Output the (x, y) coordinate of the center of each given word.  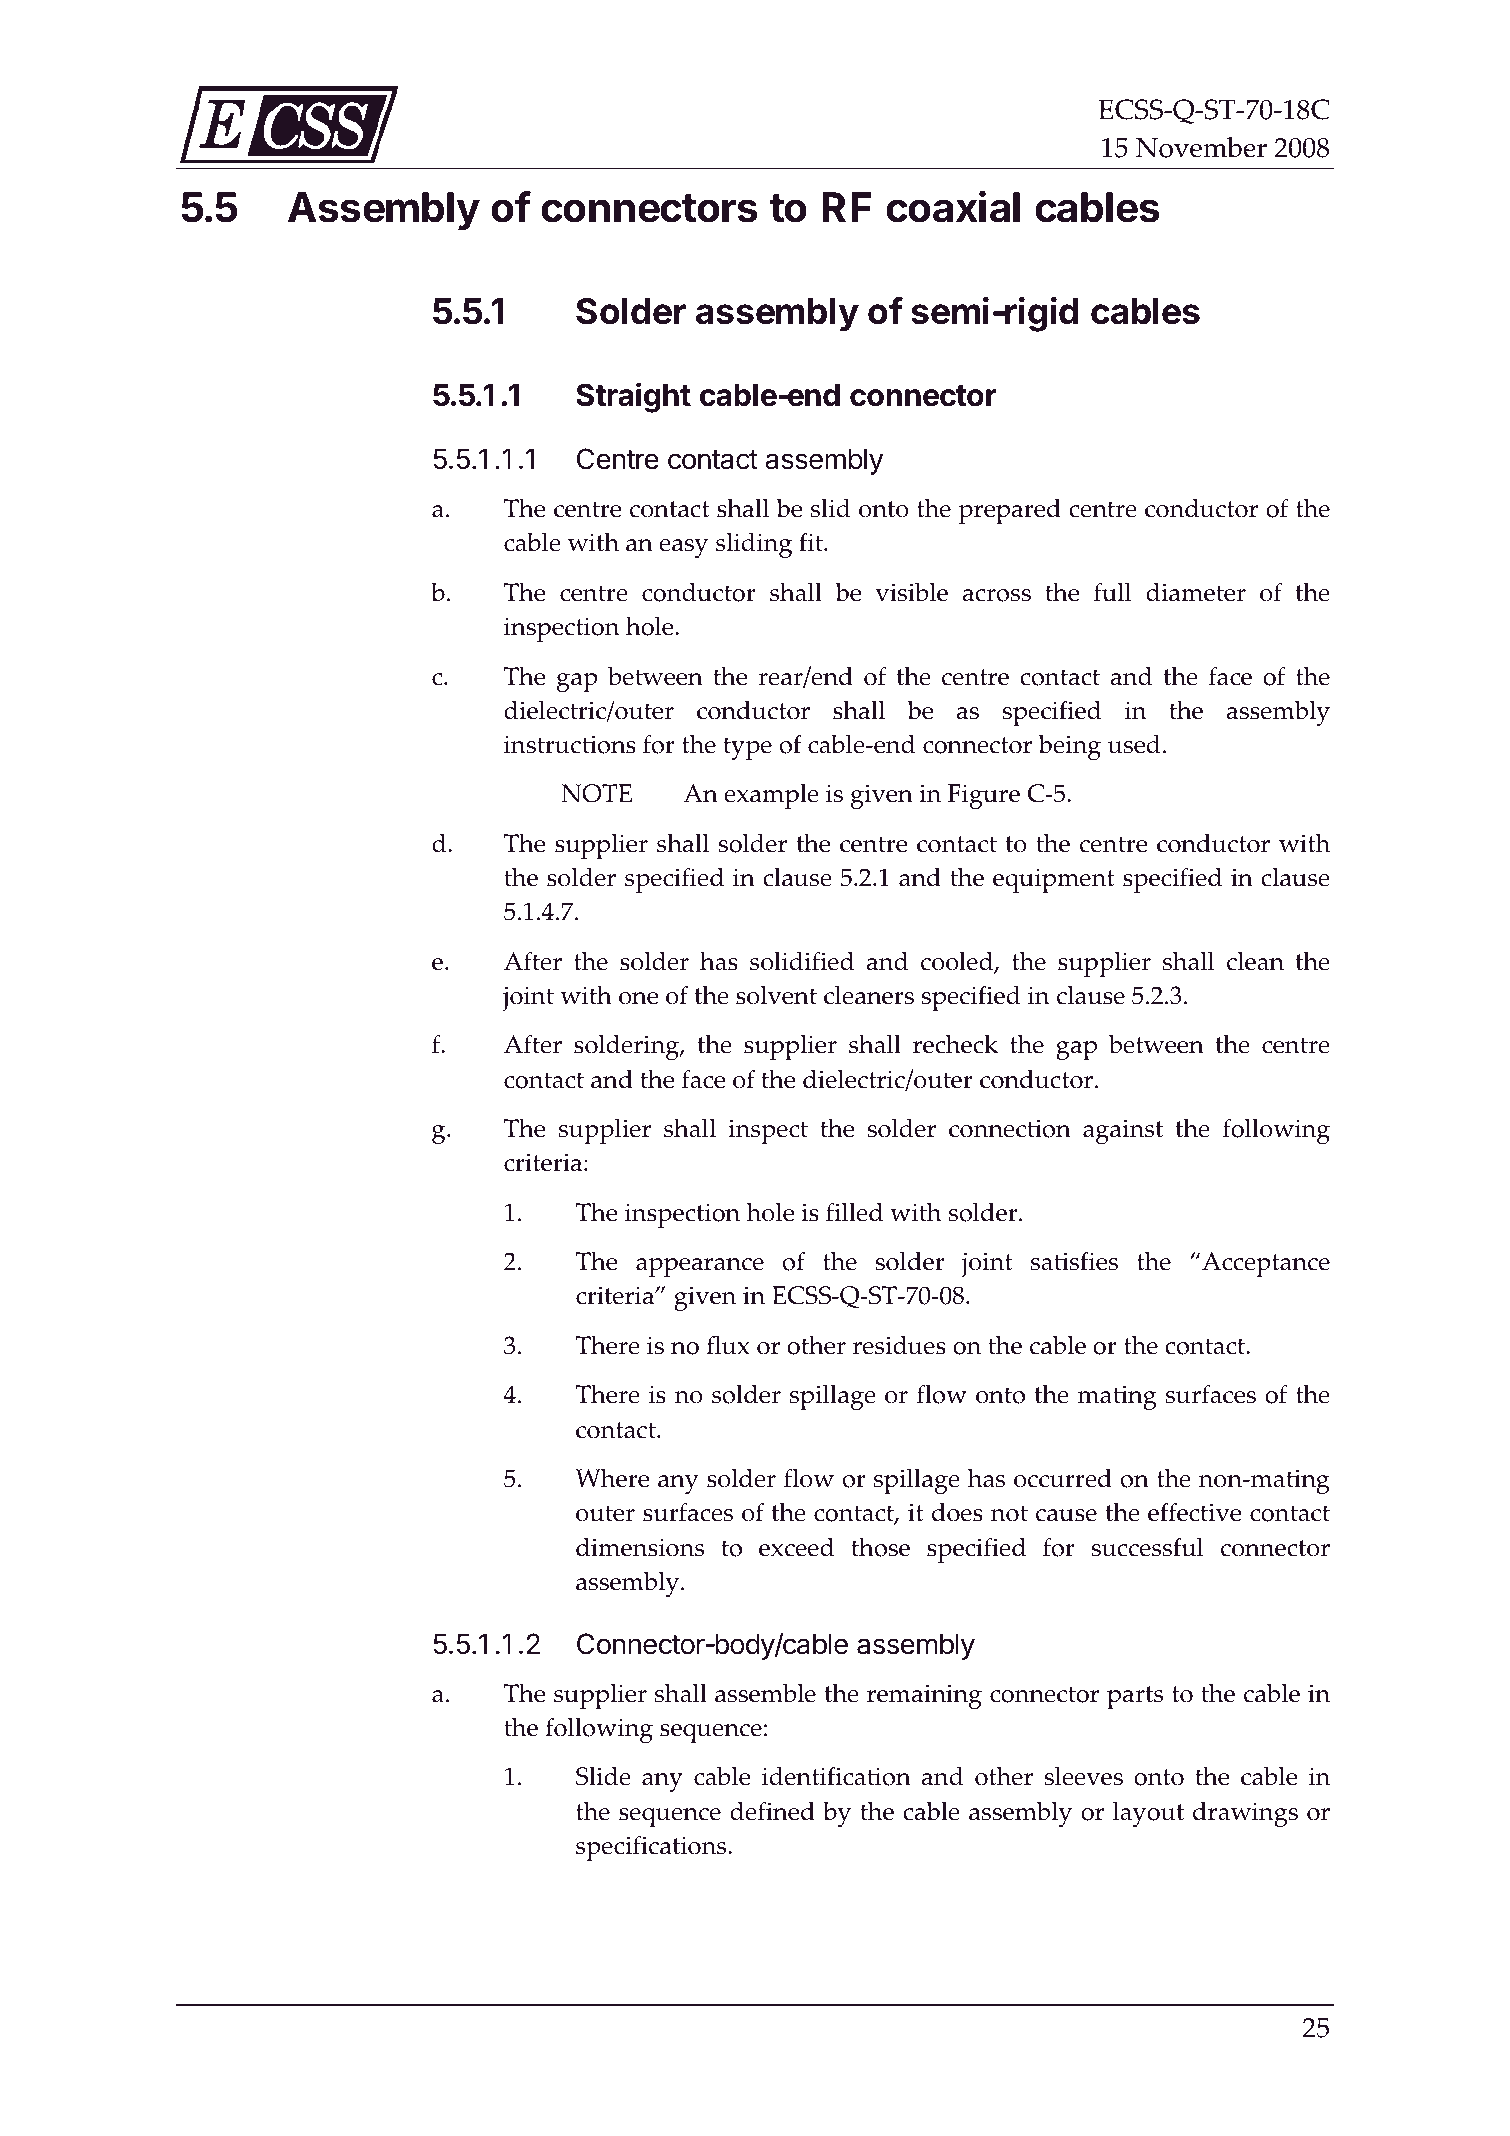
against (1123, 1131)
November (1201, 147)
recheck (955, 1044)
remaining (924, 1696)
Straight (633, 397)
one (638, 998)
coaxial (953, 207)
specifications (652, 1848)
